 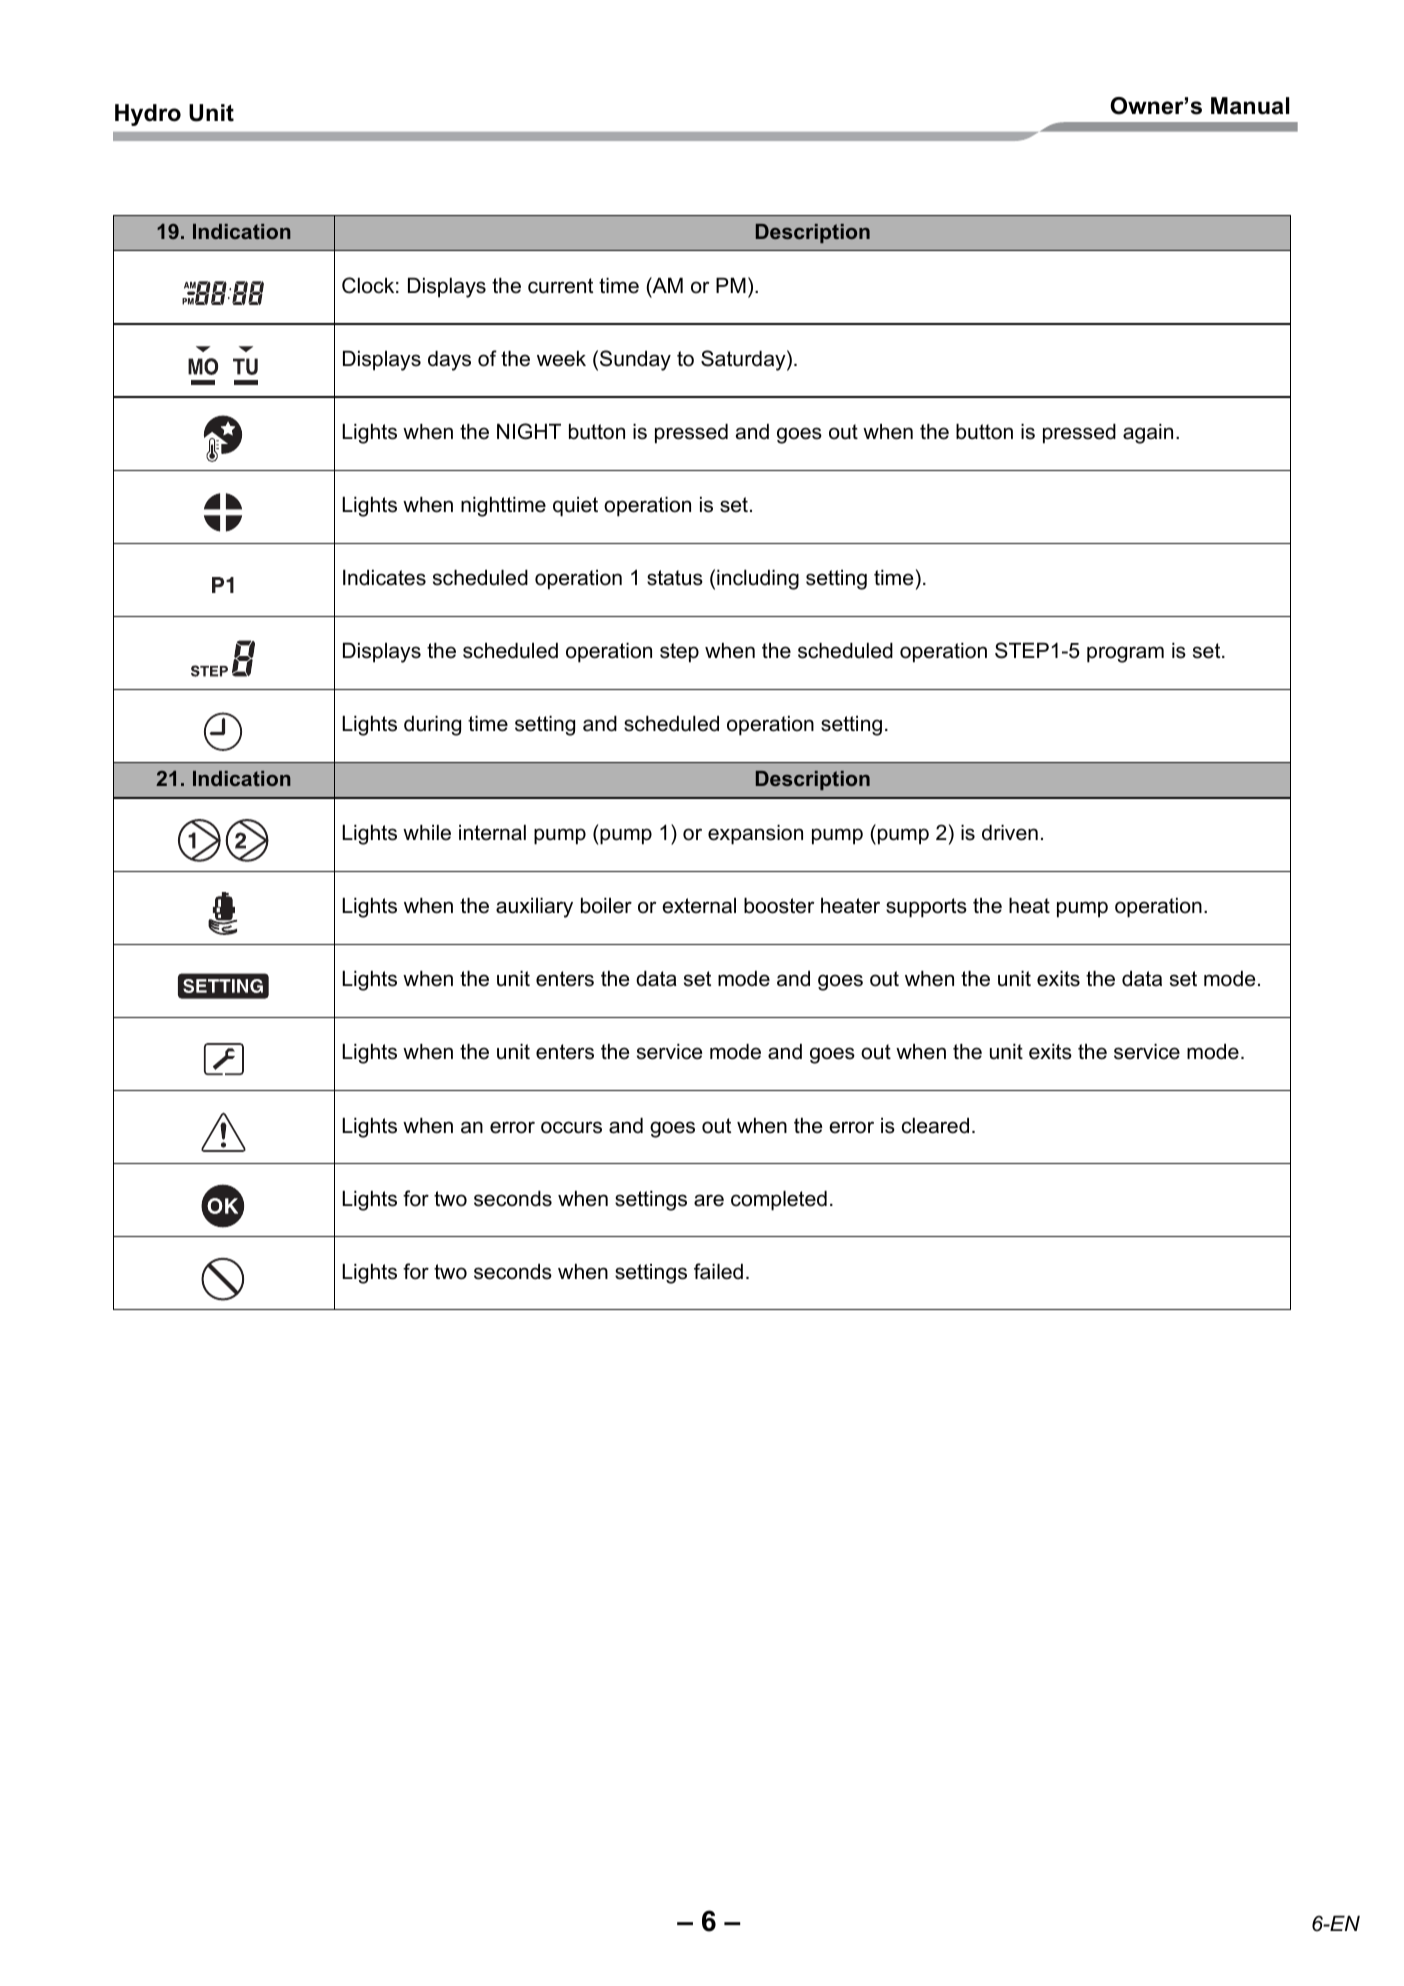 What do you see at coordinates (432, 726) in the screenshot?
I see `during` at bounding box center [432, 726].
